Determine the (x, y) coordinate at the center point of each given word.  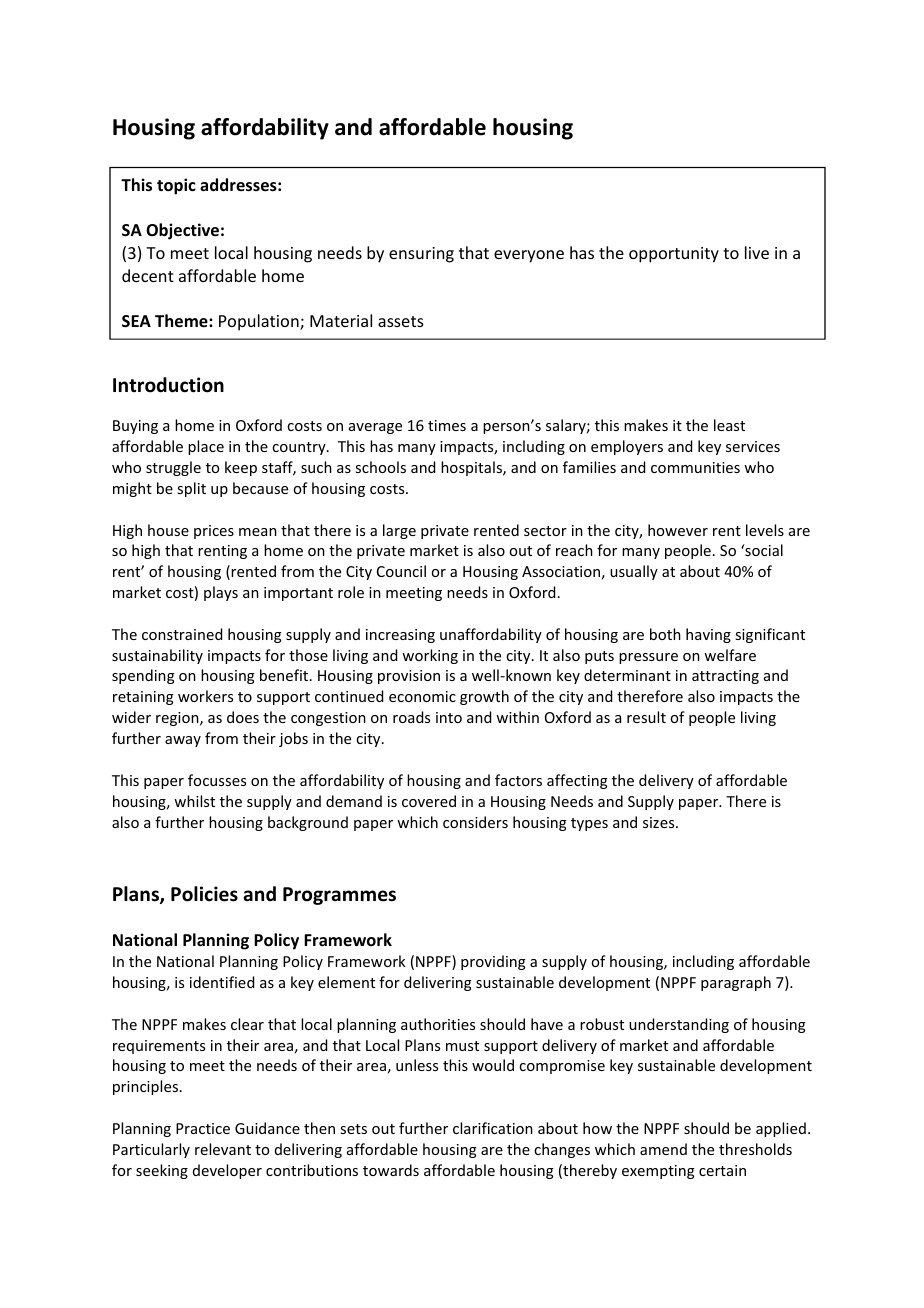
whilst (194, 801)
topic (176, 186)
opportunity (674, 255)
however (678, 530)
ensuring (421, 255)
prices (214, 532)
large (399, 531)
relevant (223, 1149)
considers (475, 822)
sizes (660, 822)
